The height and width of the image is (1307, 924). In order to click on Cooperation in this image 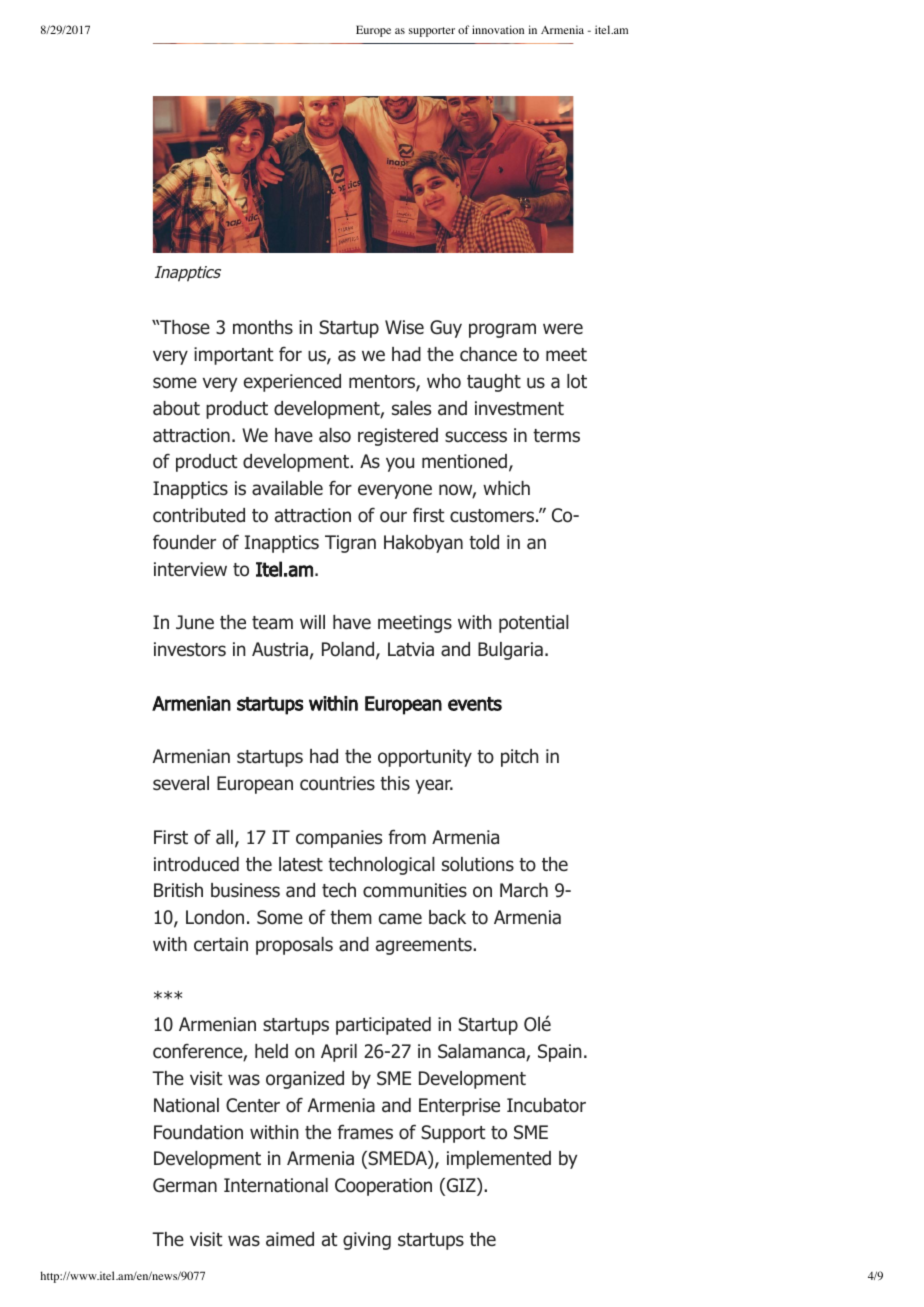, I will do `click(383, 1187)`.
